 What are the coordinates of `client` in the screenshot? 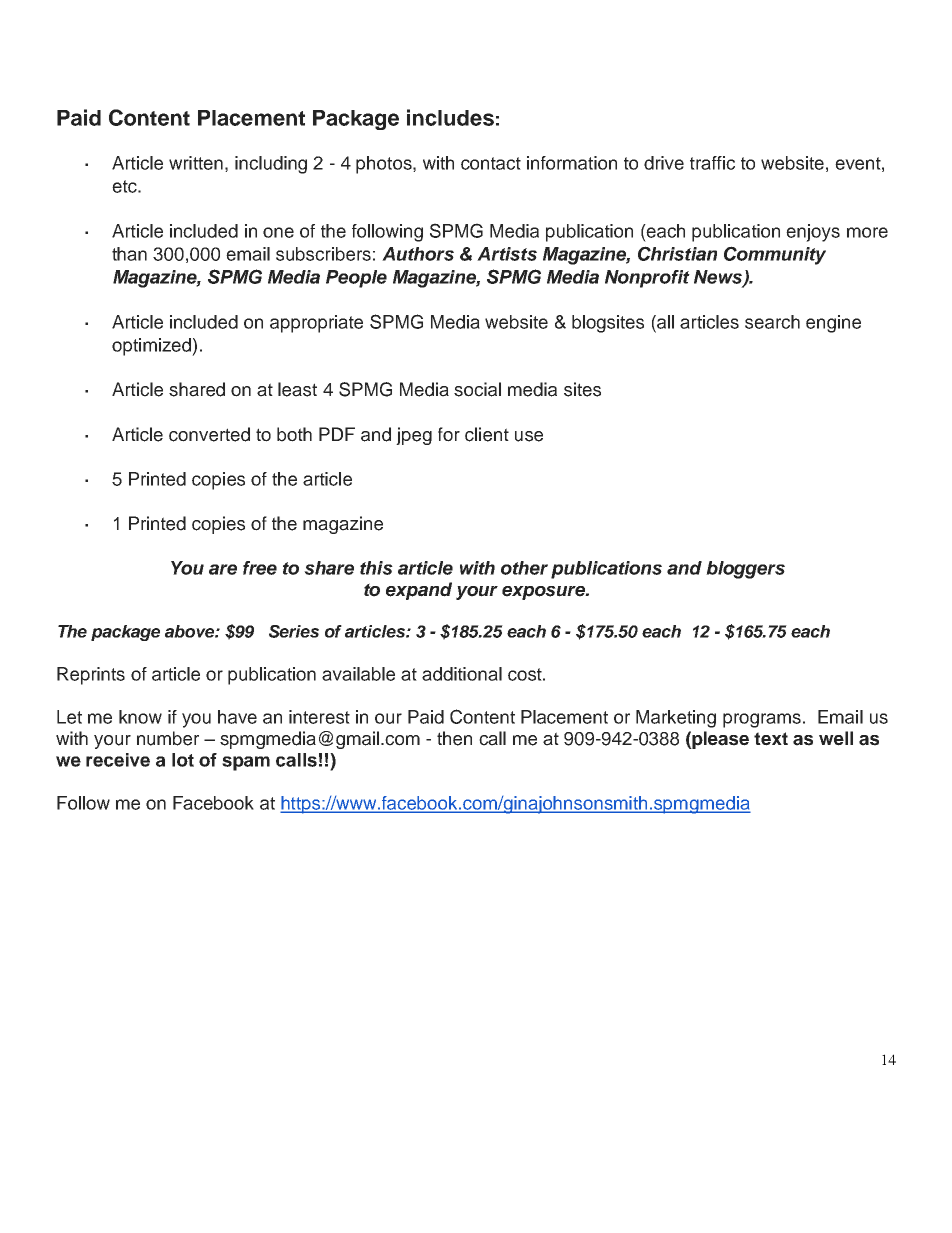 It's located at (487, 434).
